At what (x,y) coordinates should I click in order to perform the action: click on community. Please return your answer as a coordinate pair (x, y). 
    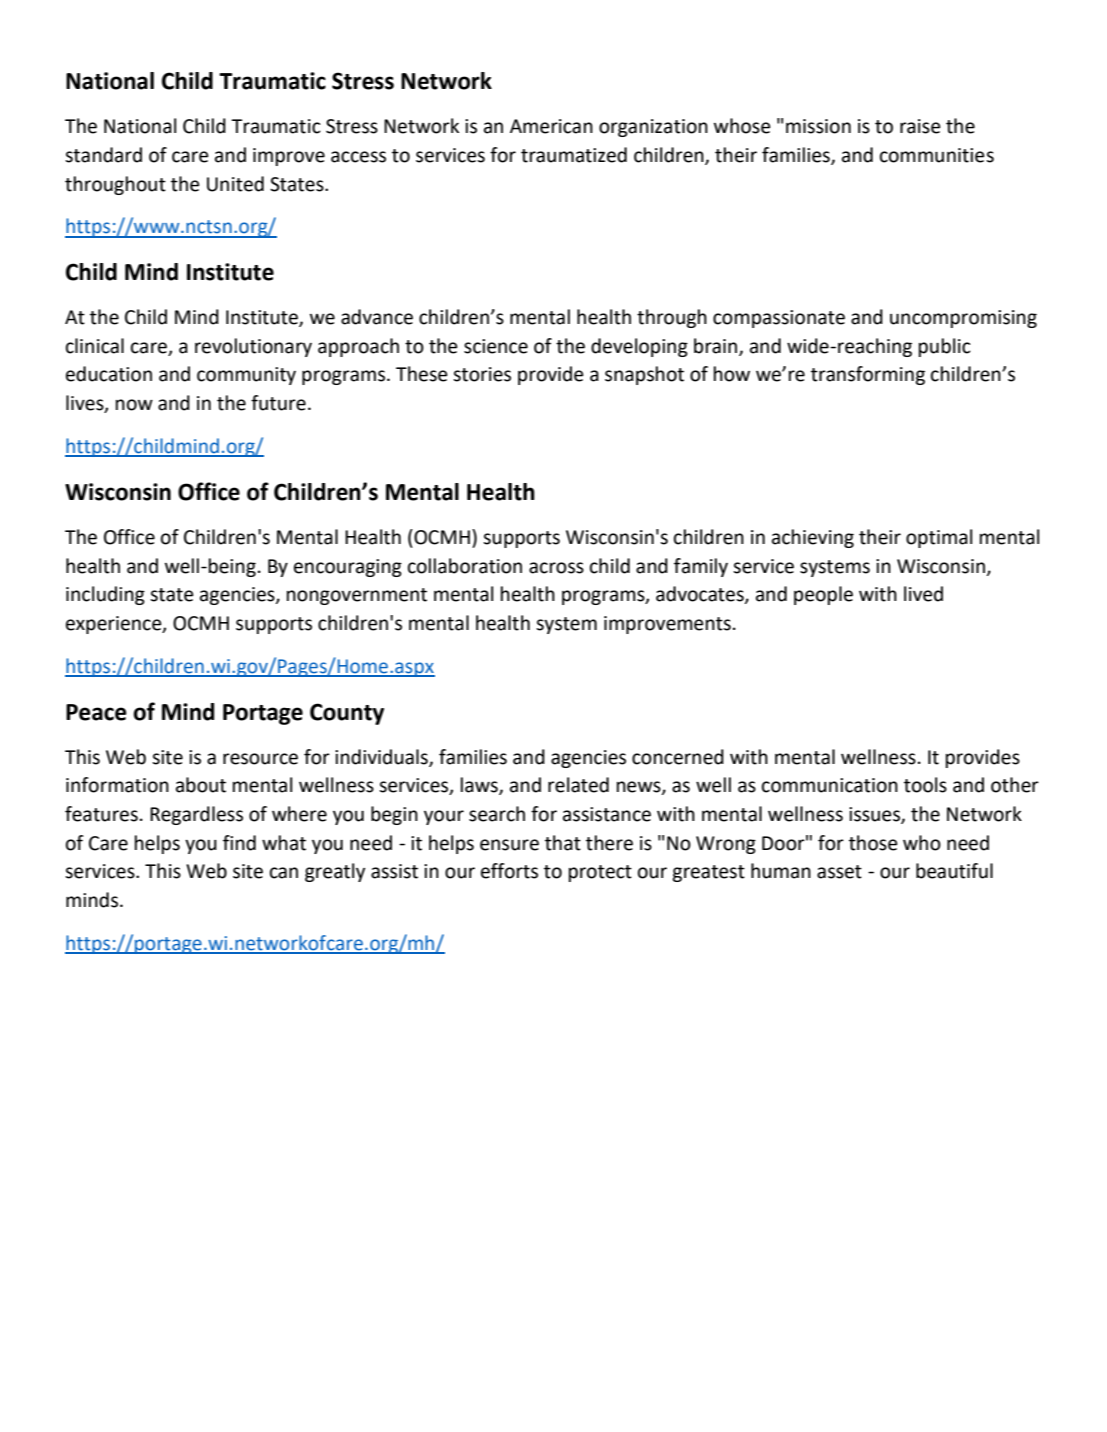
    Looking at the image, I should click on (246, 376).
